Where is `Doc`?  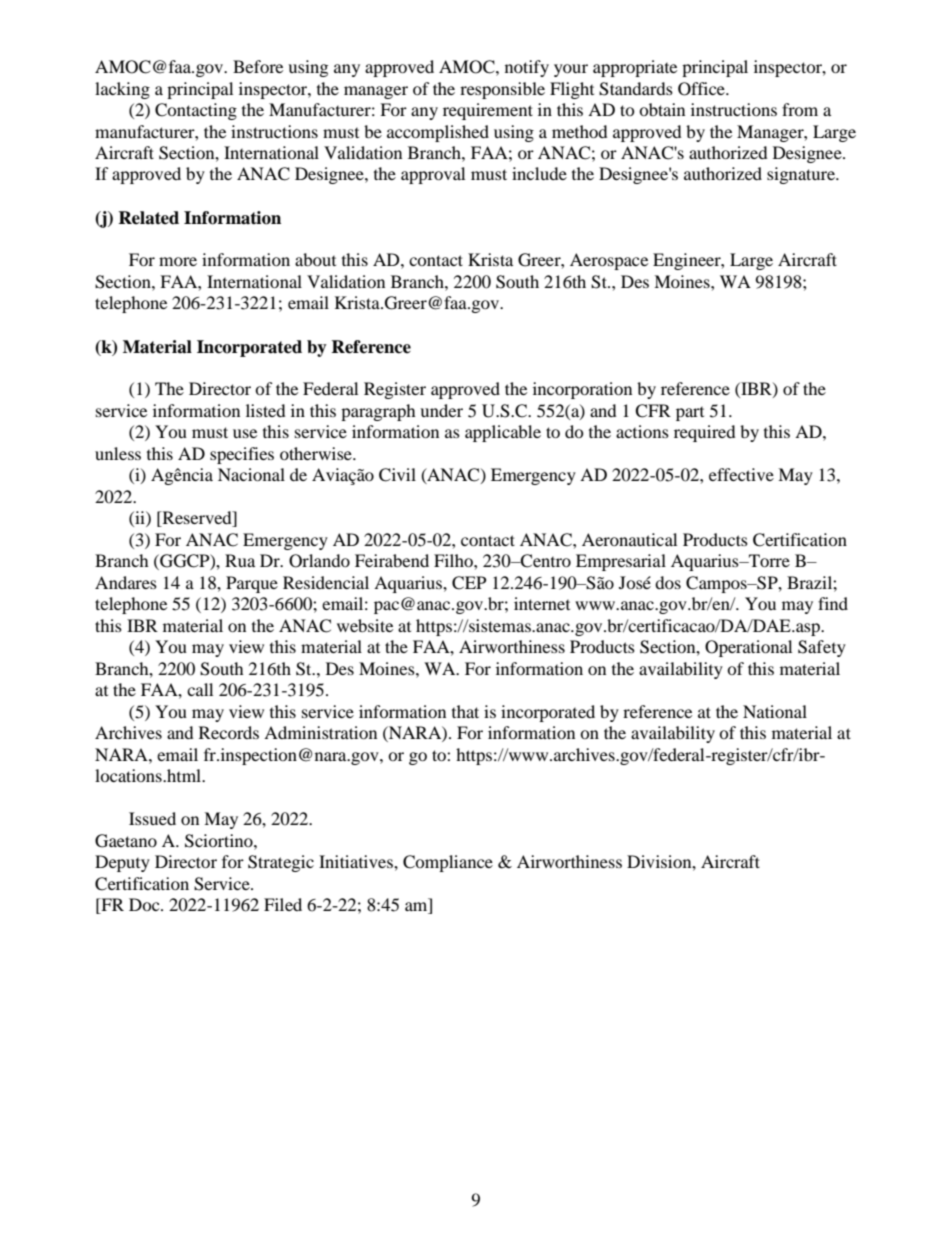
Doc is located at coordinates (145, 904).
